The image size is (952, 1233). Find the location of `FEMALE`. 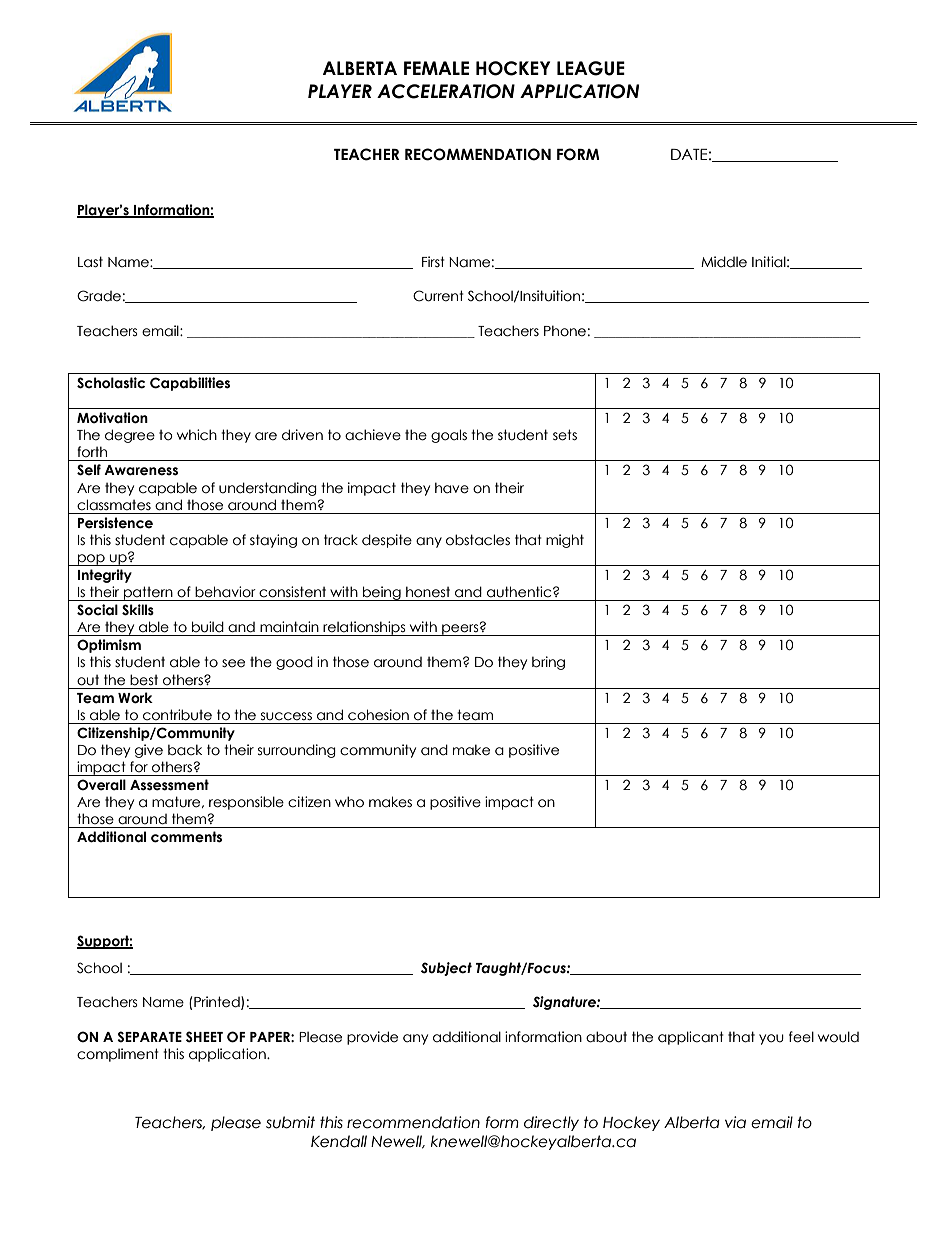

FEMALE is located at coordinates (436, 68).
